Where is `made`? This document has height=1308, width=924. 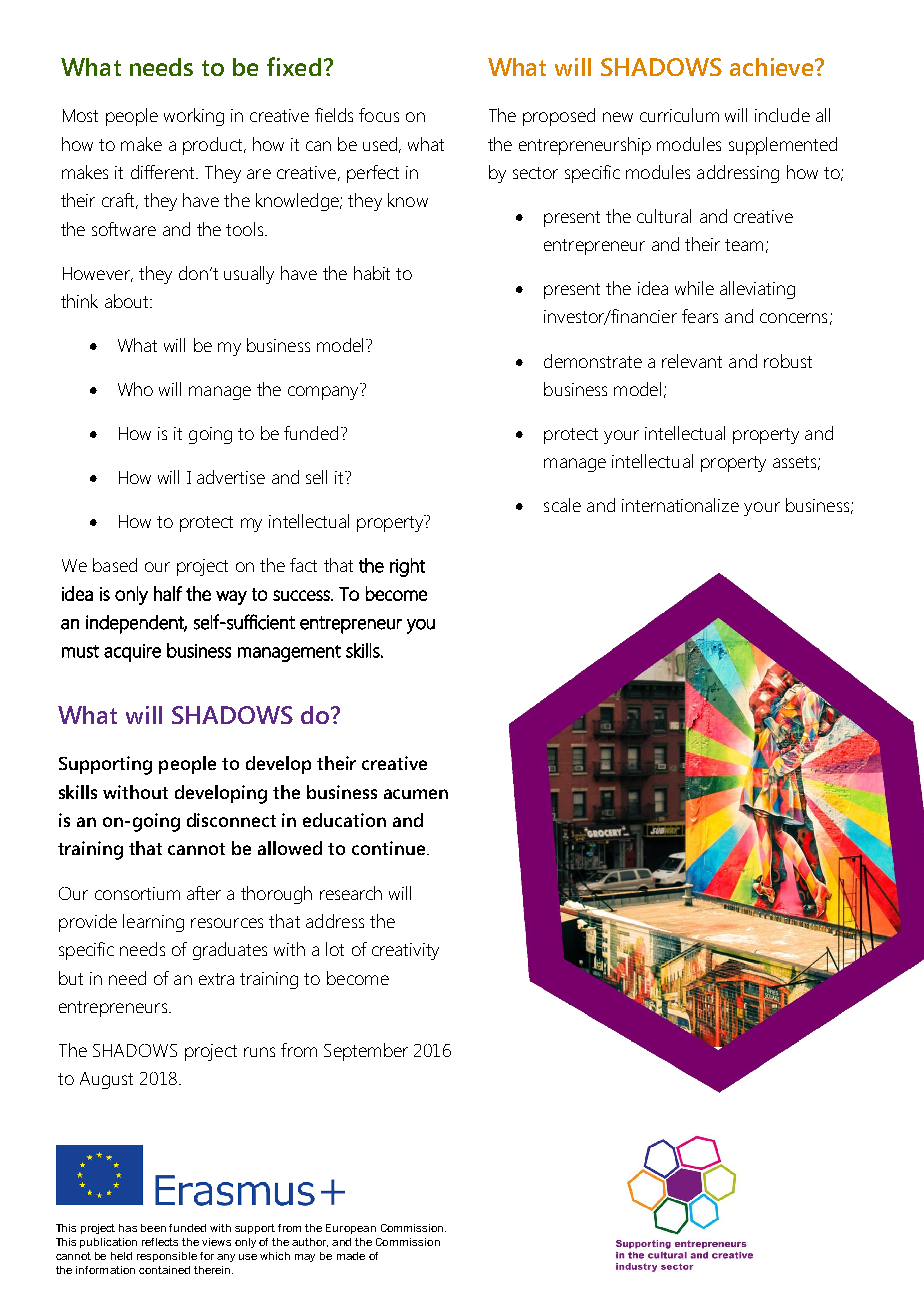
made is located at coordinates (351, 1256).
